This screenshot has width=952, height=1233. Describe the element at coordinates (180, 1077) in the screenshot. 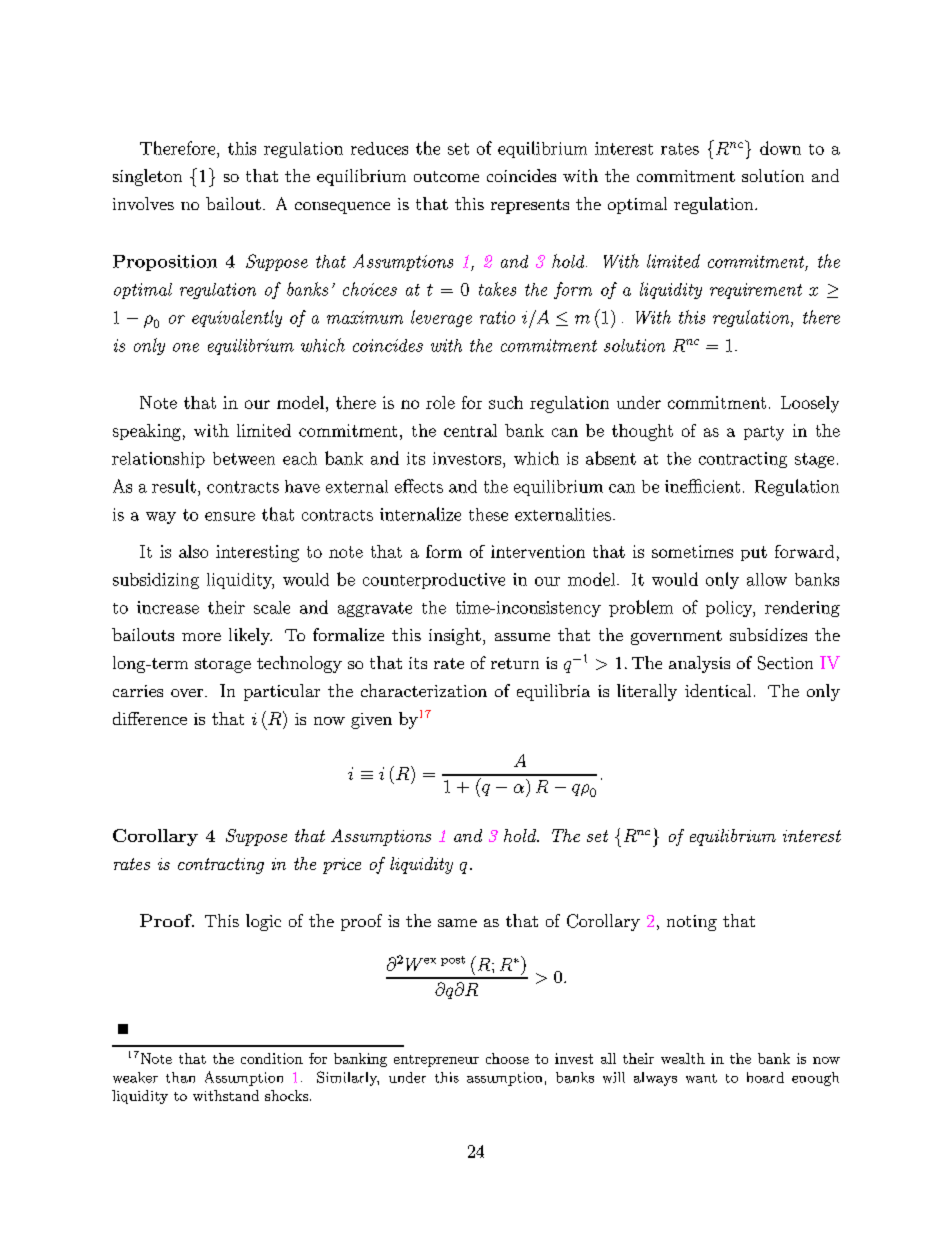

I see `than` at that location.
